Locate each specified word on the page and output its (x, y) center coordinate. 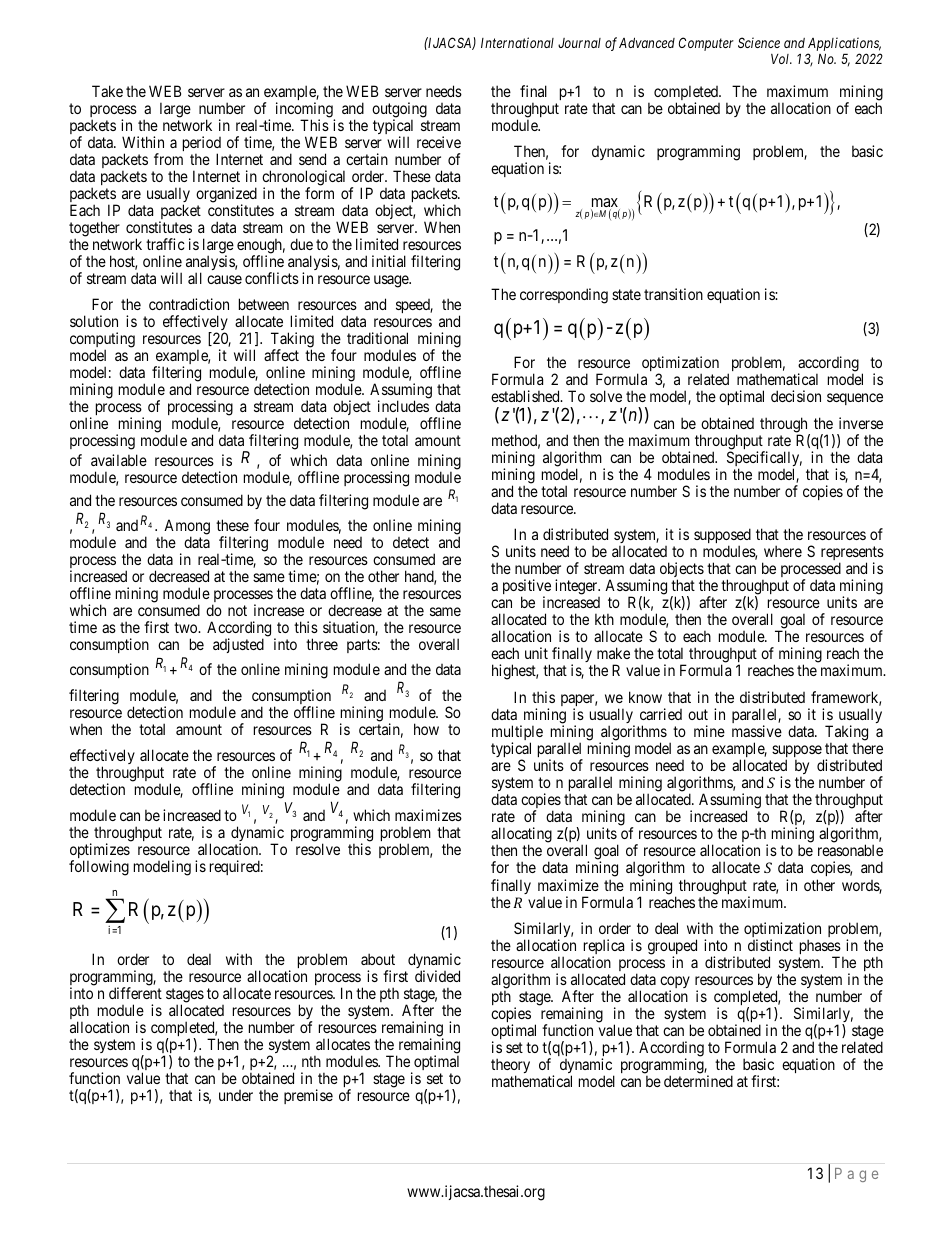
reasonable (850, 850)
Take (107, 91)
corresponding (564, 296)
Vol (781, 59)
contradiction (189, 304)
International (517, 42)
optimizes (100, 852)
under (236, 1095)
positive (527, 588)
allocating (521, 836)
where (783, 551)
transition (673, 294)
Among (186, 528)
